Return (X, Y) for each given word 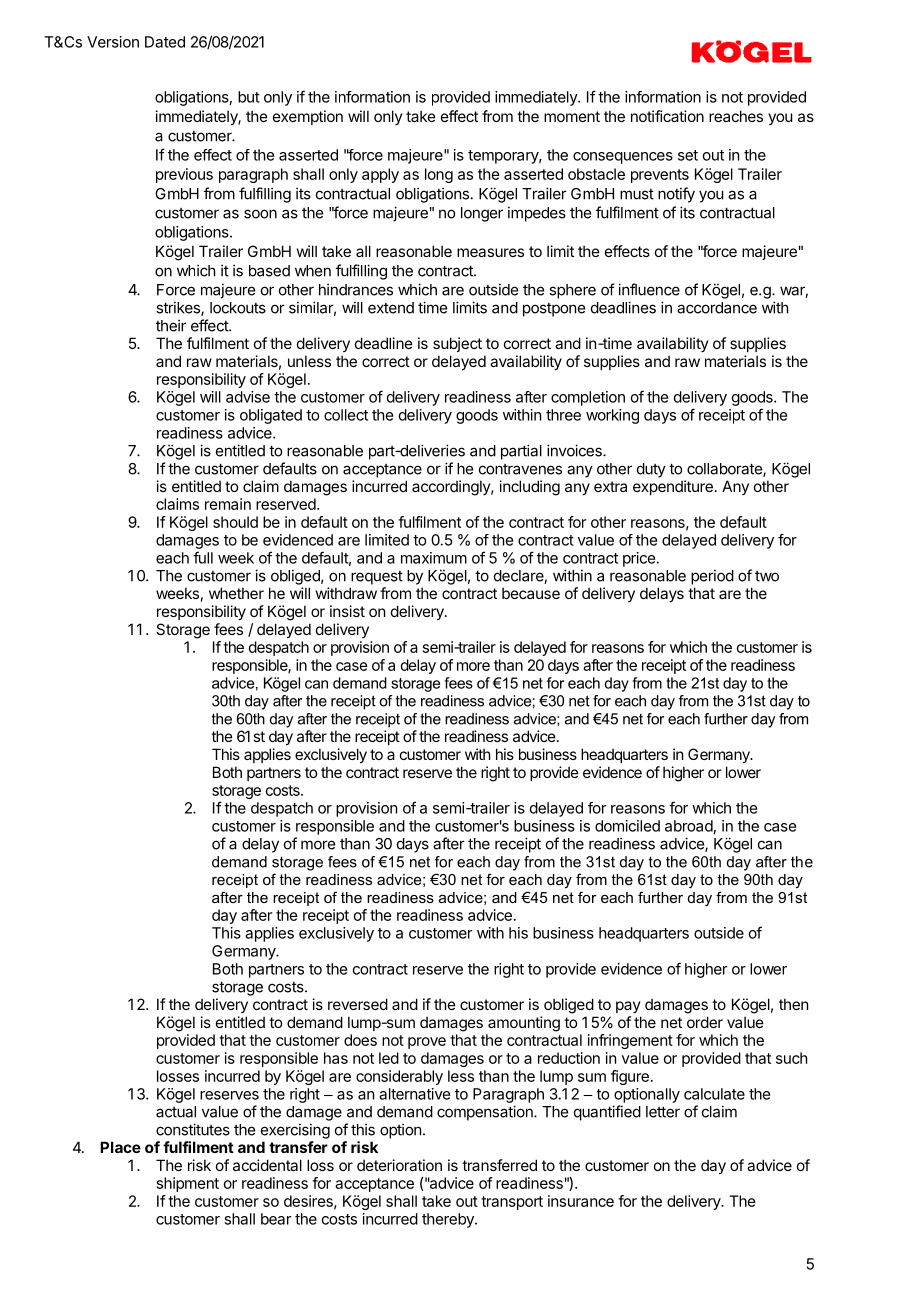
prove (427, 1043)
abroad (689, 826)
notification (667, 116)
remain (228, 504)
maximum (434, 558)
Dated (165, 42)
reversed (358, 1004)
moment (572, 116)
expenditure (673, 487)
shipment (188, 1184)
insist (347, 611)
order (705, 1022)
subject (457, 344)
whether (236, 593)
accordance (717, 308)
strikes (179, 308)
